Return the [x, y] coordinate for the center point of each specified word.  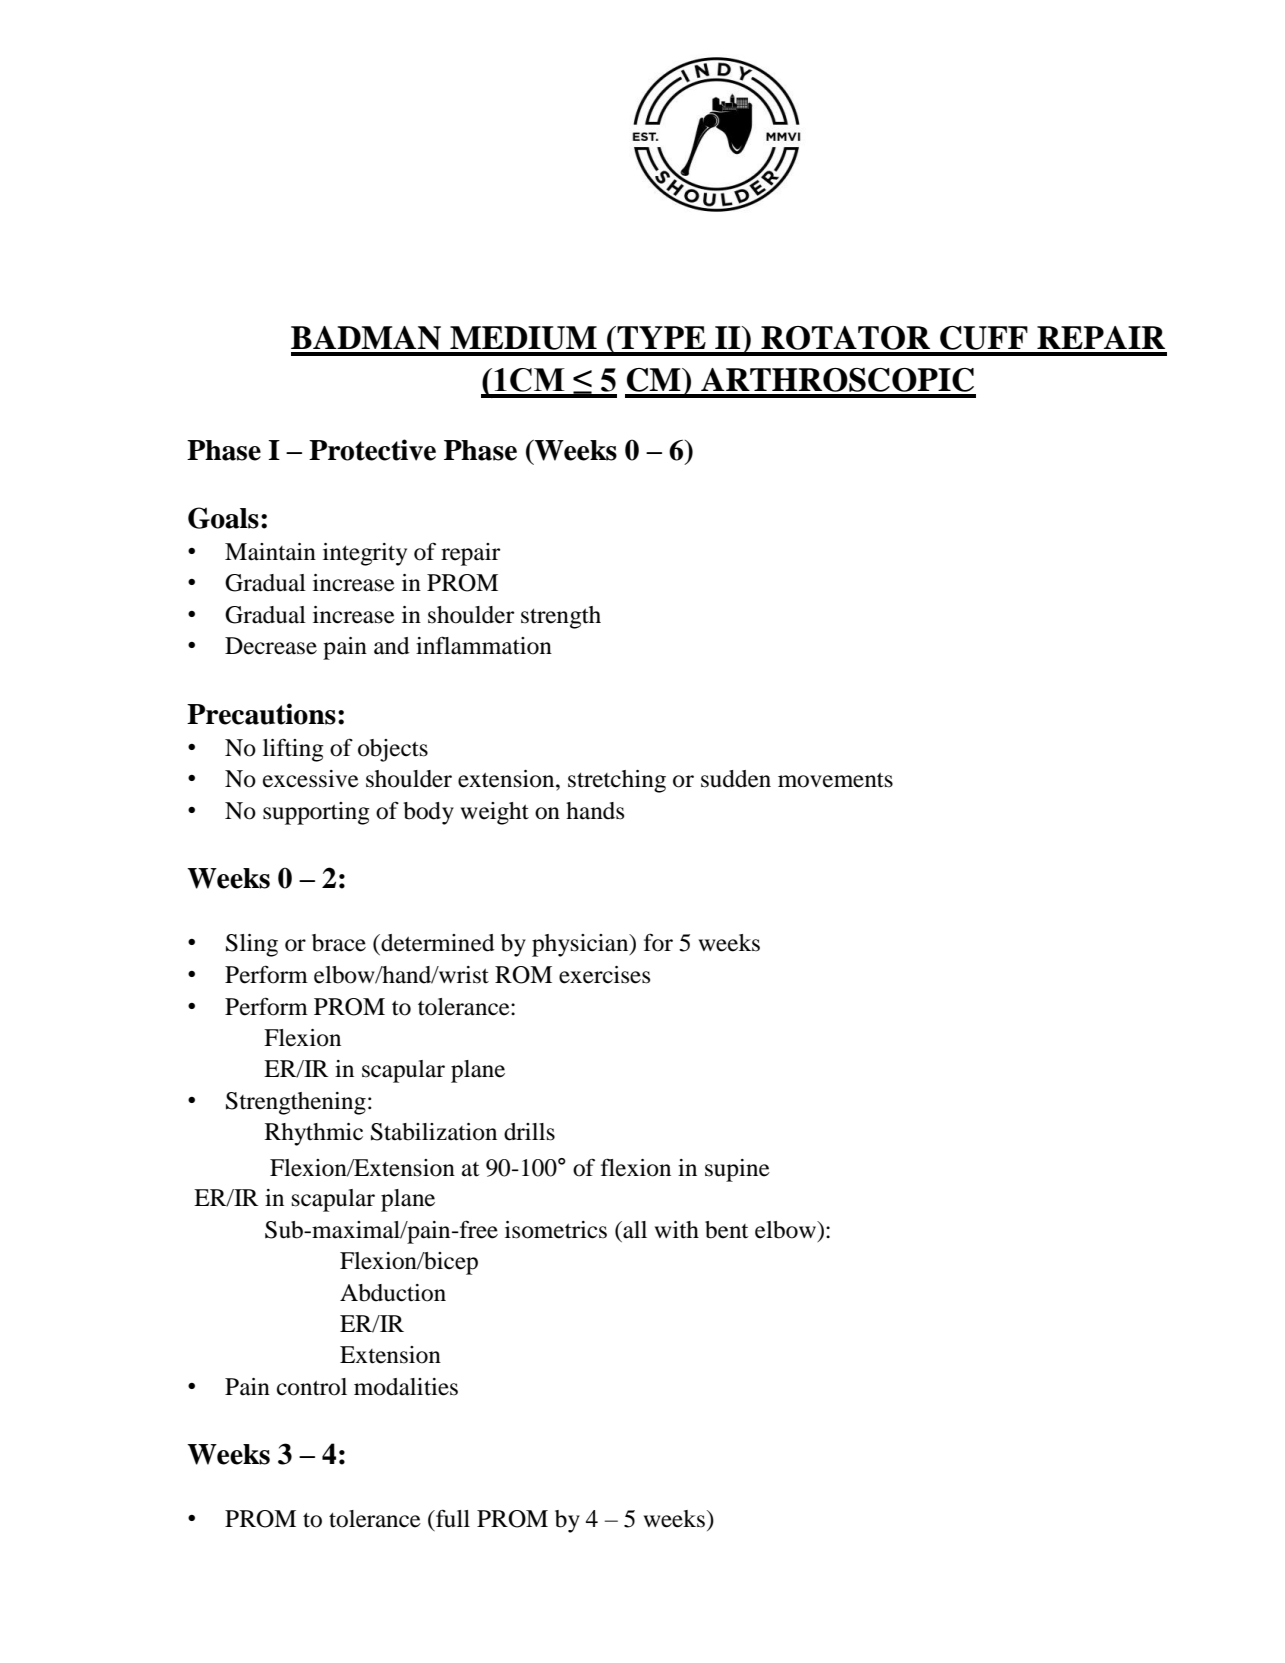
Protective [372, 450]
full [452, 1518]
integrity [365, 554]
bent [727, 1230]
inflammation [484, 645]
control [312, 1387]
